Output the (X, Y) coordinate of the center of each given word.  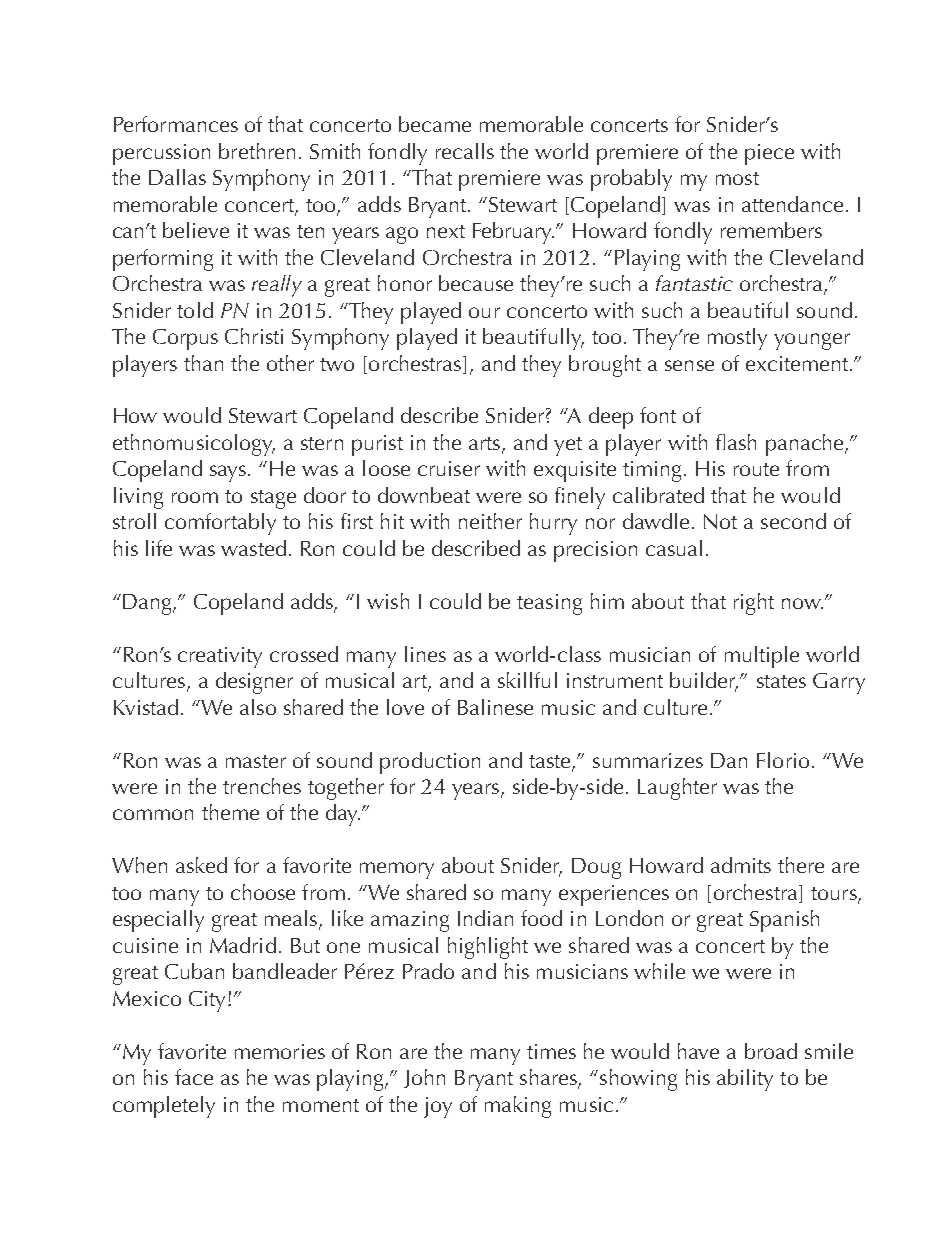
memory (397, 870)
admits (741, 865)
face (194, 1077)
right (754, 604)
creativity (220, 657)
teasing (549, 604)
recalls (465, 151)
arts (486, 445)
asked (201, 865)
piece (769, 154)
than (203, 363)
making (518, 1107)
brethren (257, 151)
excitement (798, 363)
